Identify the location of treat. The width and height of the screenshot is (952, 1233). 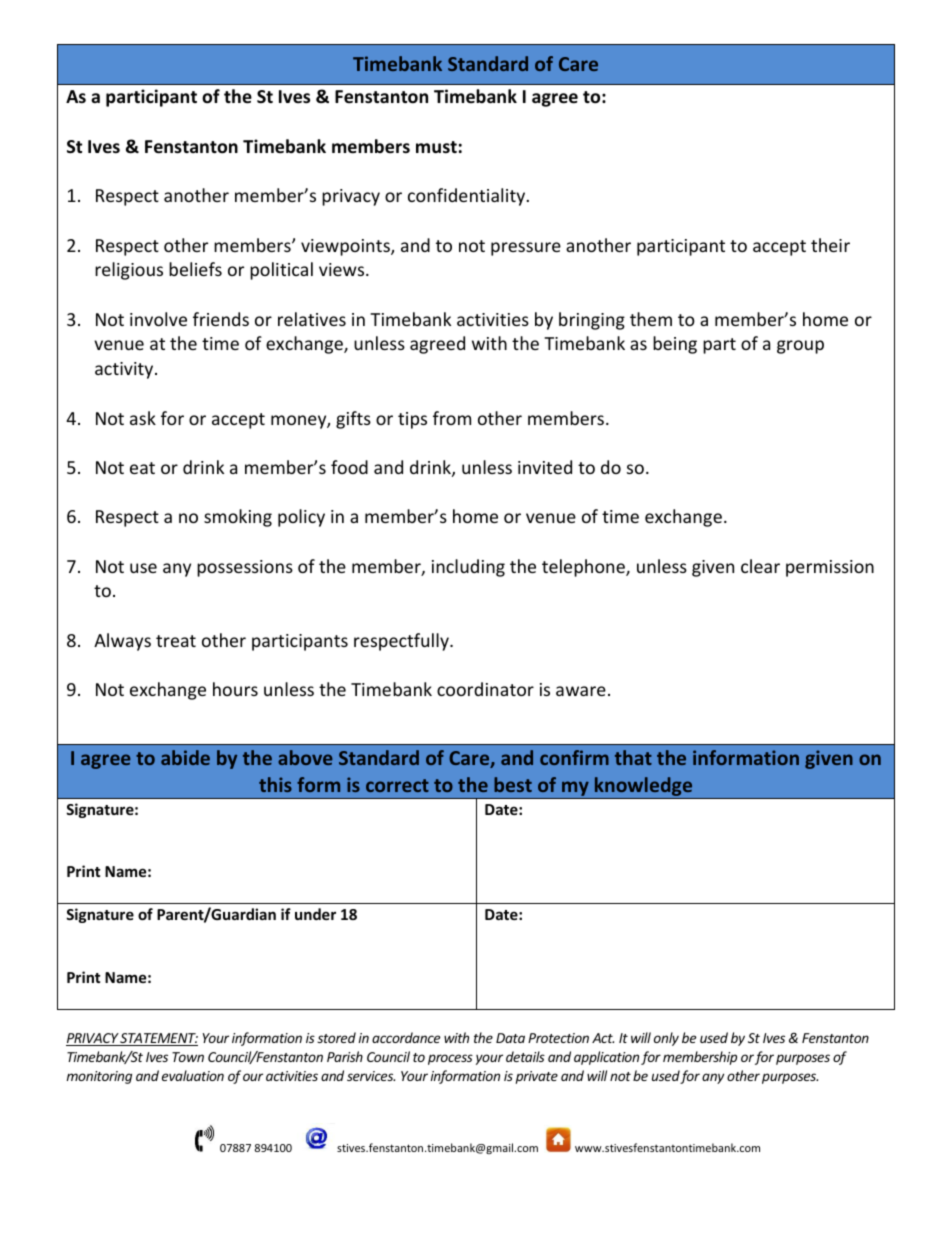
(176, 641).
